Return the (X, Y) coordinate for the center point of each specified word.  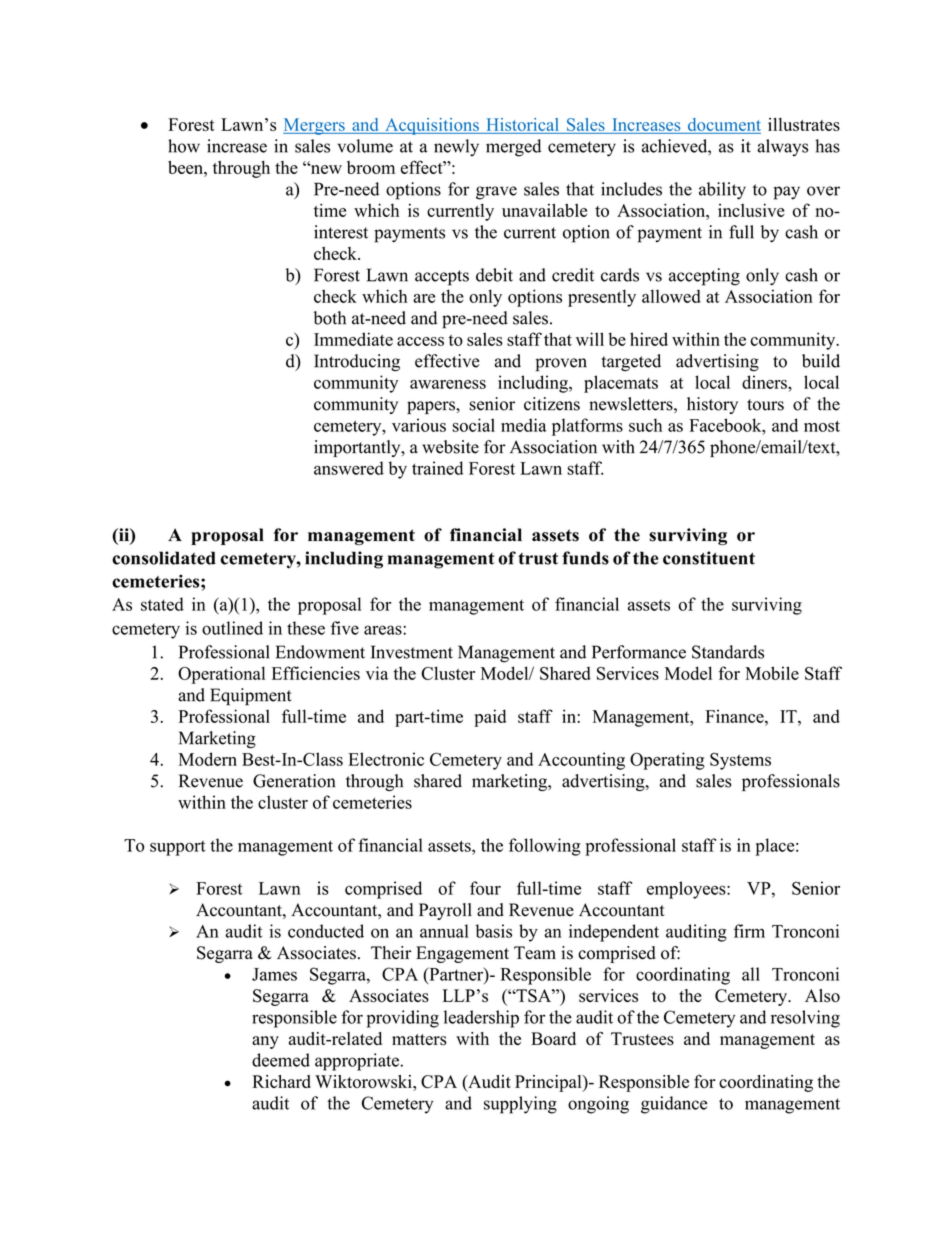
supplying (520, 1105)
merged (513, 148)
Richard (281, 1081)
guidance (674, 1105)
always (782, 148)
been (186, 167)
